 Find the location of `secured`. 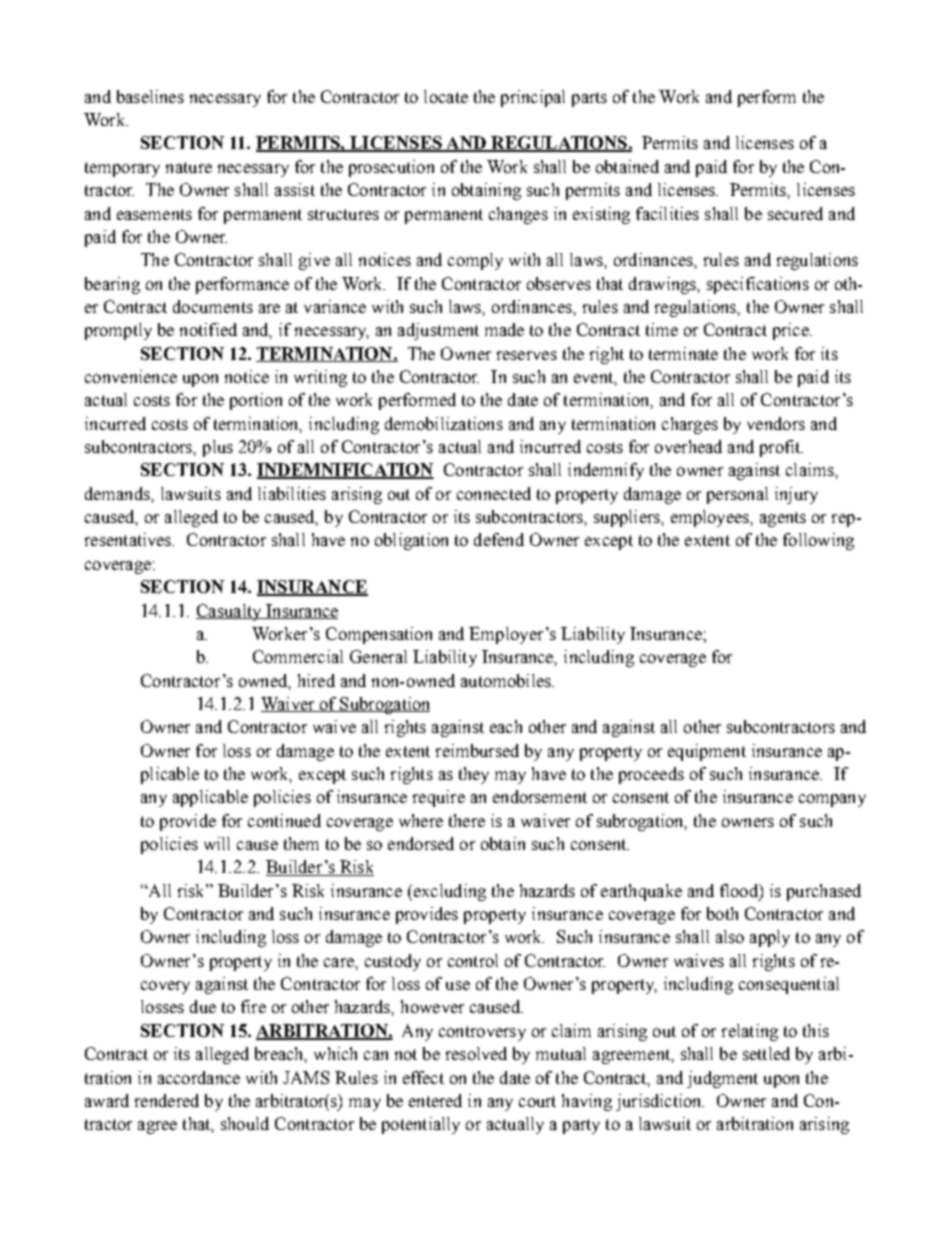

secured is located at coordinates (795, 213).
